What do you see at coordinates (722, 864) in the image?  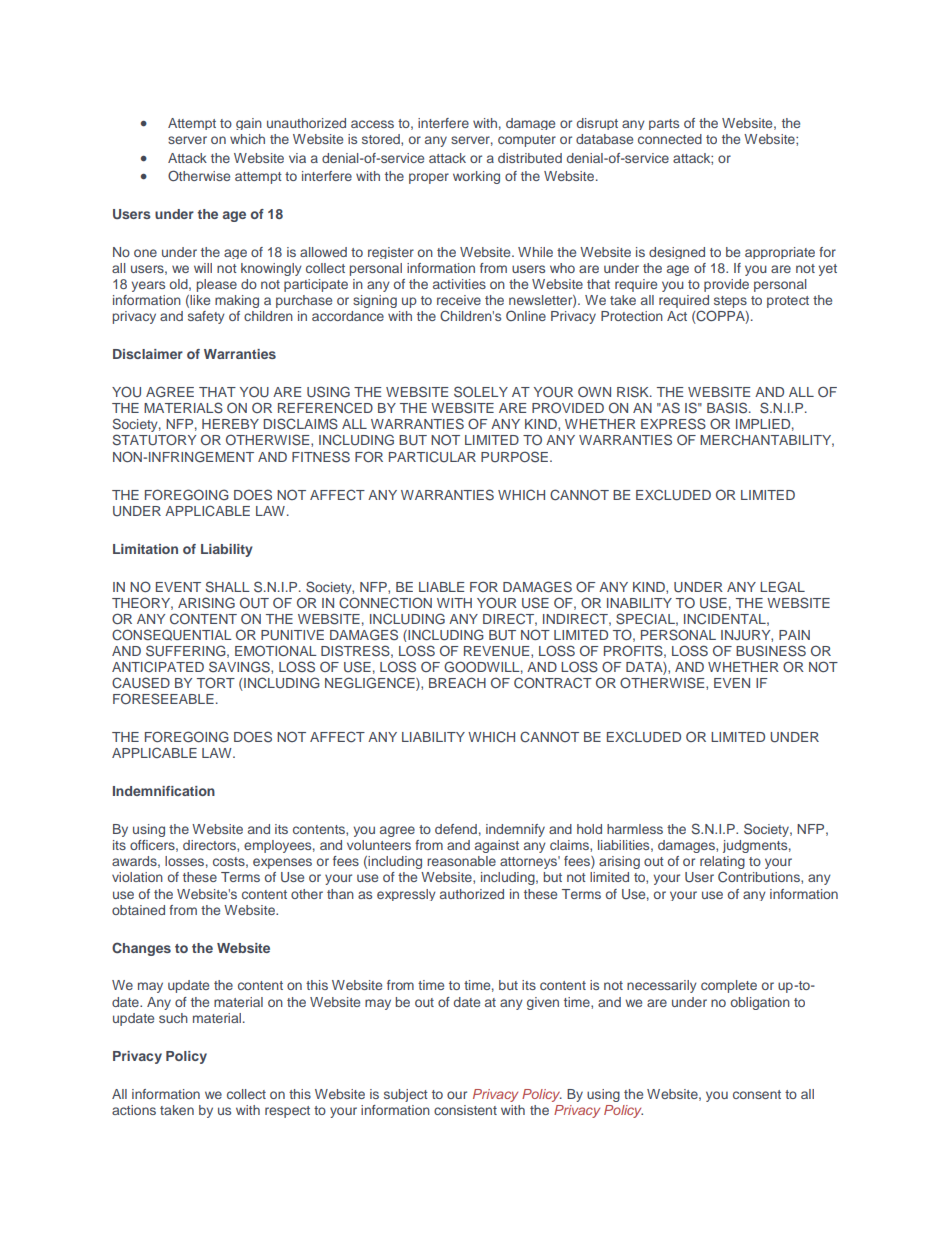 I see `relating` at bounding box center [722, 864].
